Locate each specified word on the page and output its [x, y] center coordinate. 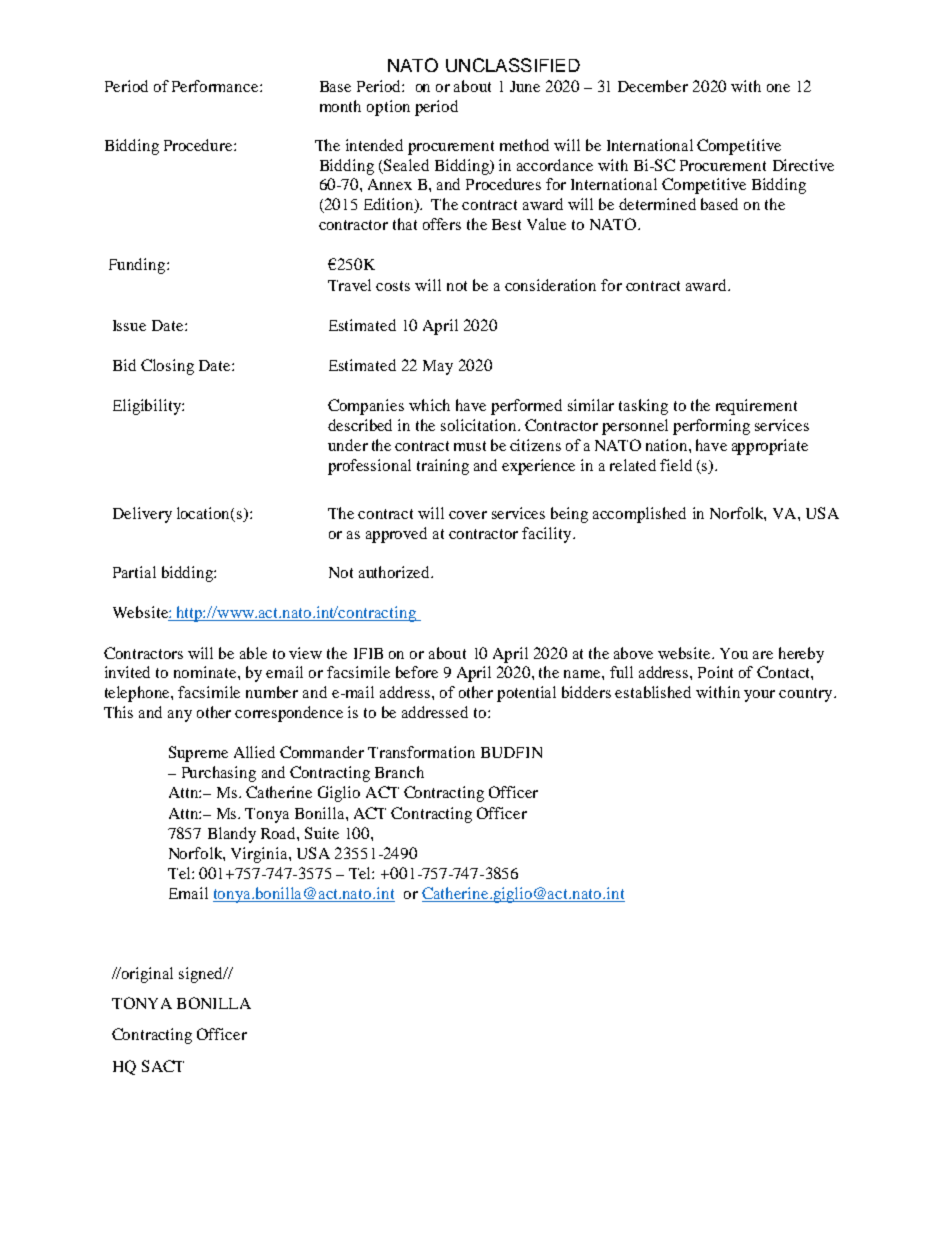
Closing [167, 367]
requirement [756, 407]
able [253, 653]
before [417, 672]
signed [202, 975]
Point [715, 672]
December [653, 86]
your [759, 696]
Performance [216, 86]
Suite [322, 833]
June [525, 86]
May [438, 367]
